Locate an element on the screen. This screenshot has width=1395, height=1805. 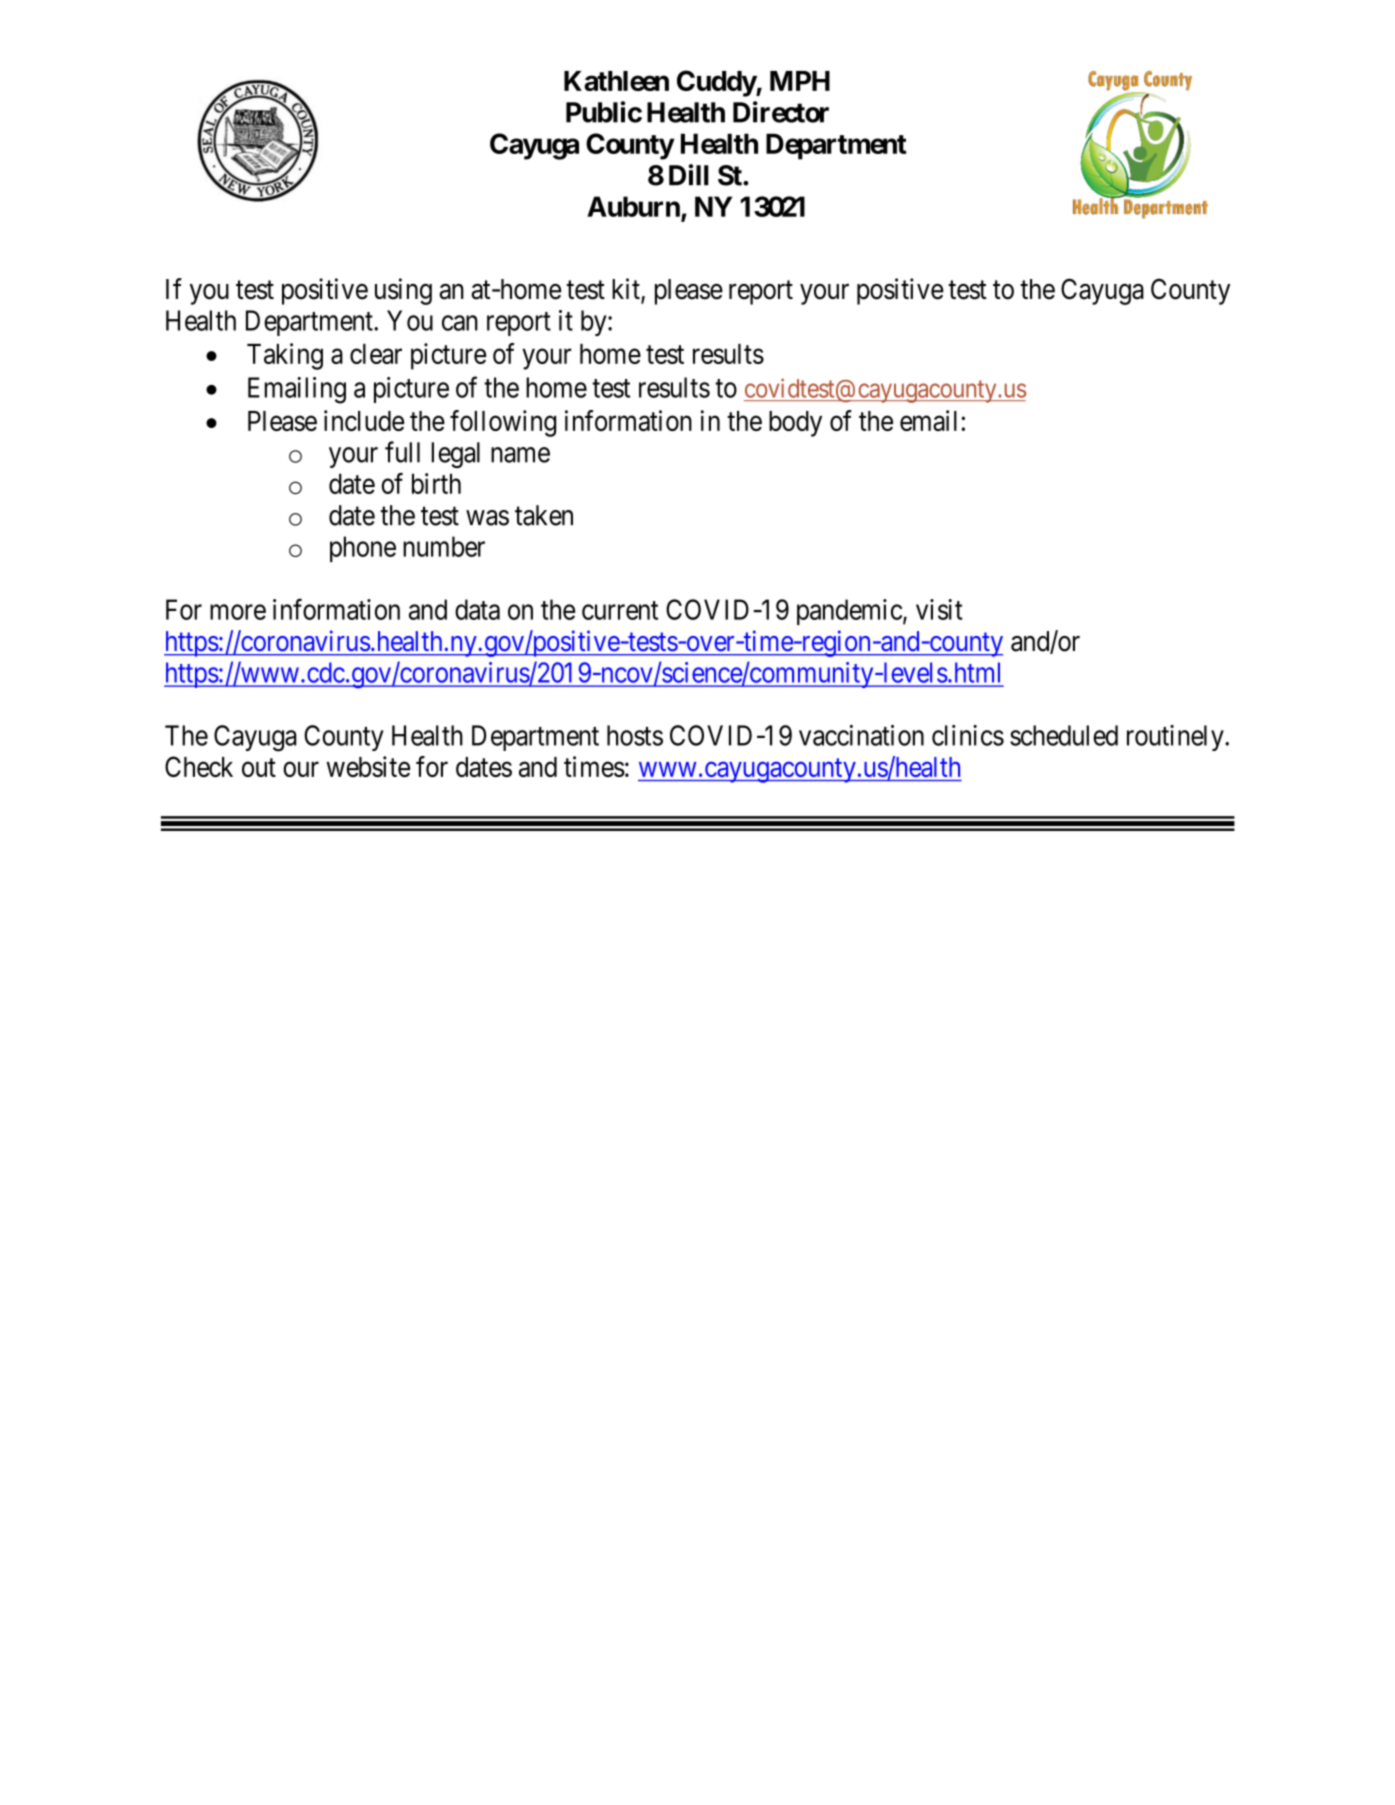
kit is located at coordinates (627, 290).
